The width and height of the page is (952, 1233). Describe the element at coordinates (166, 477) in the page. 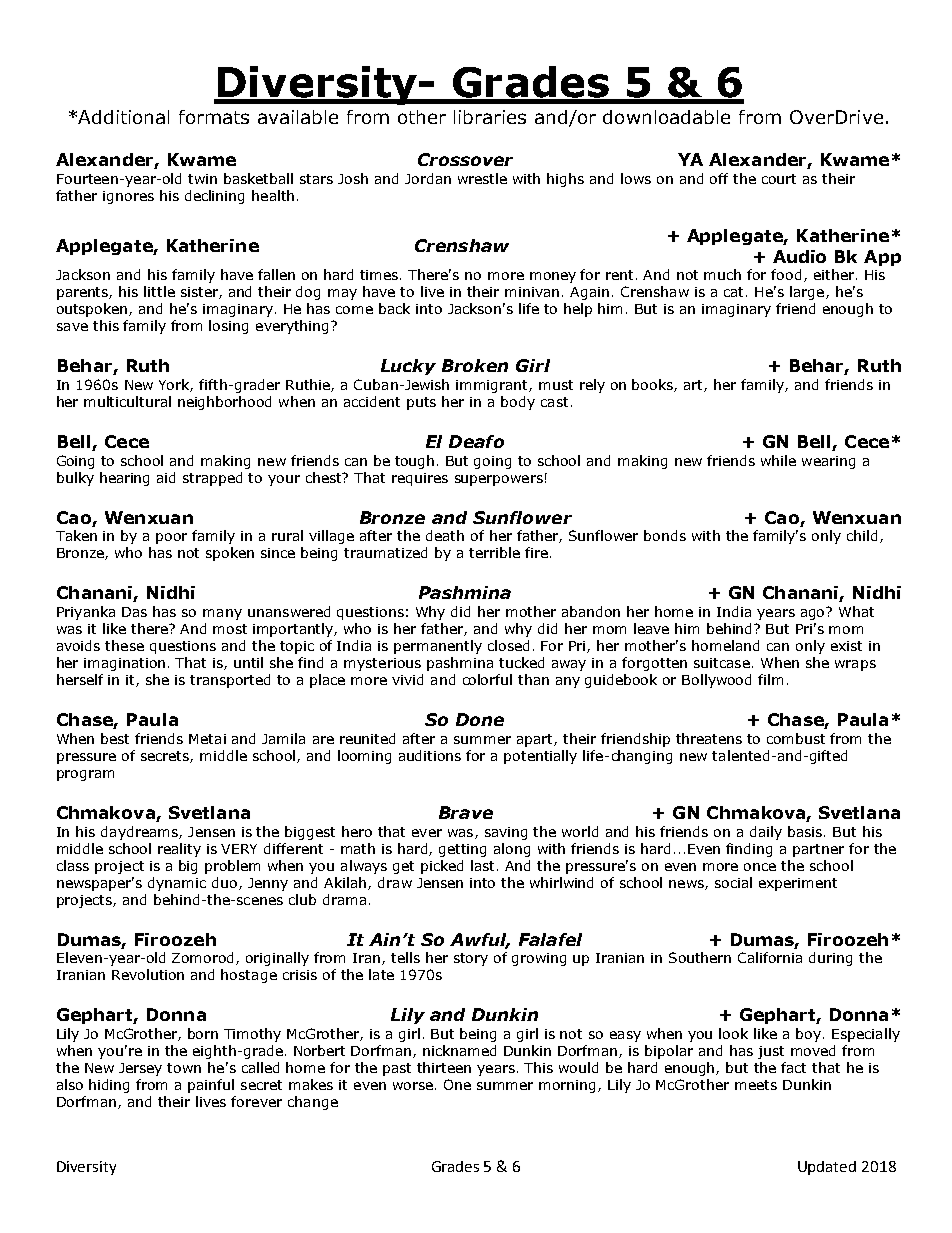

I see `aid` at that location.
